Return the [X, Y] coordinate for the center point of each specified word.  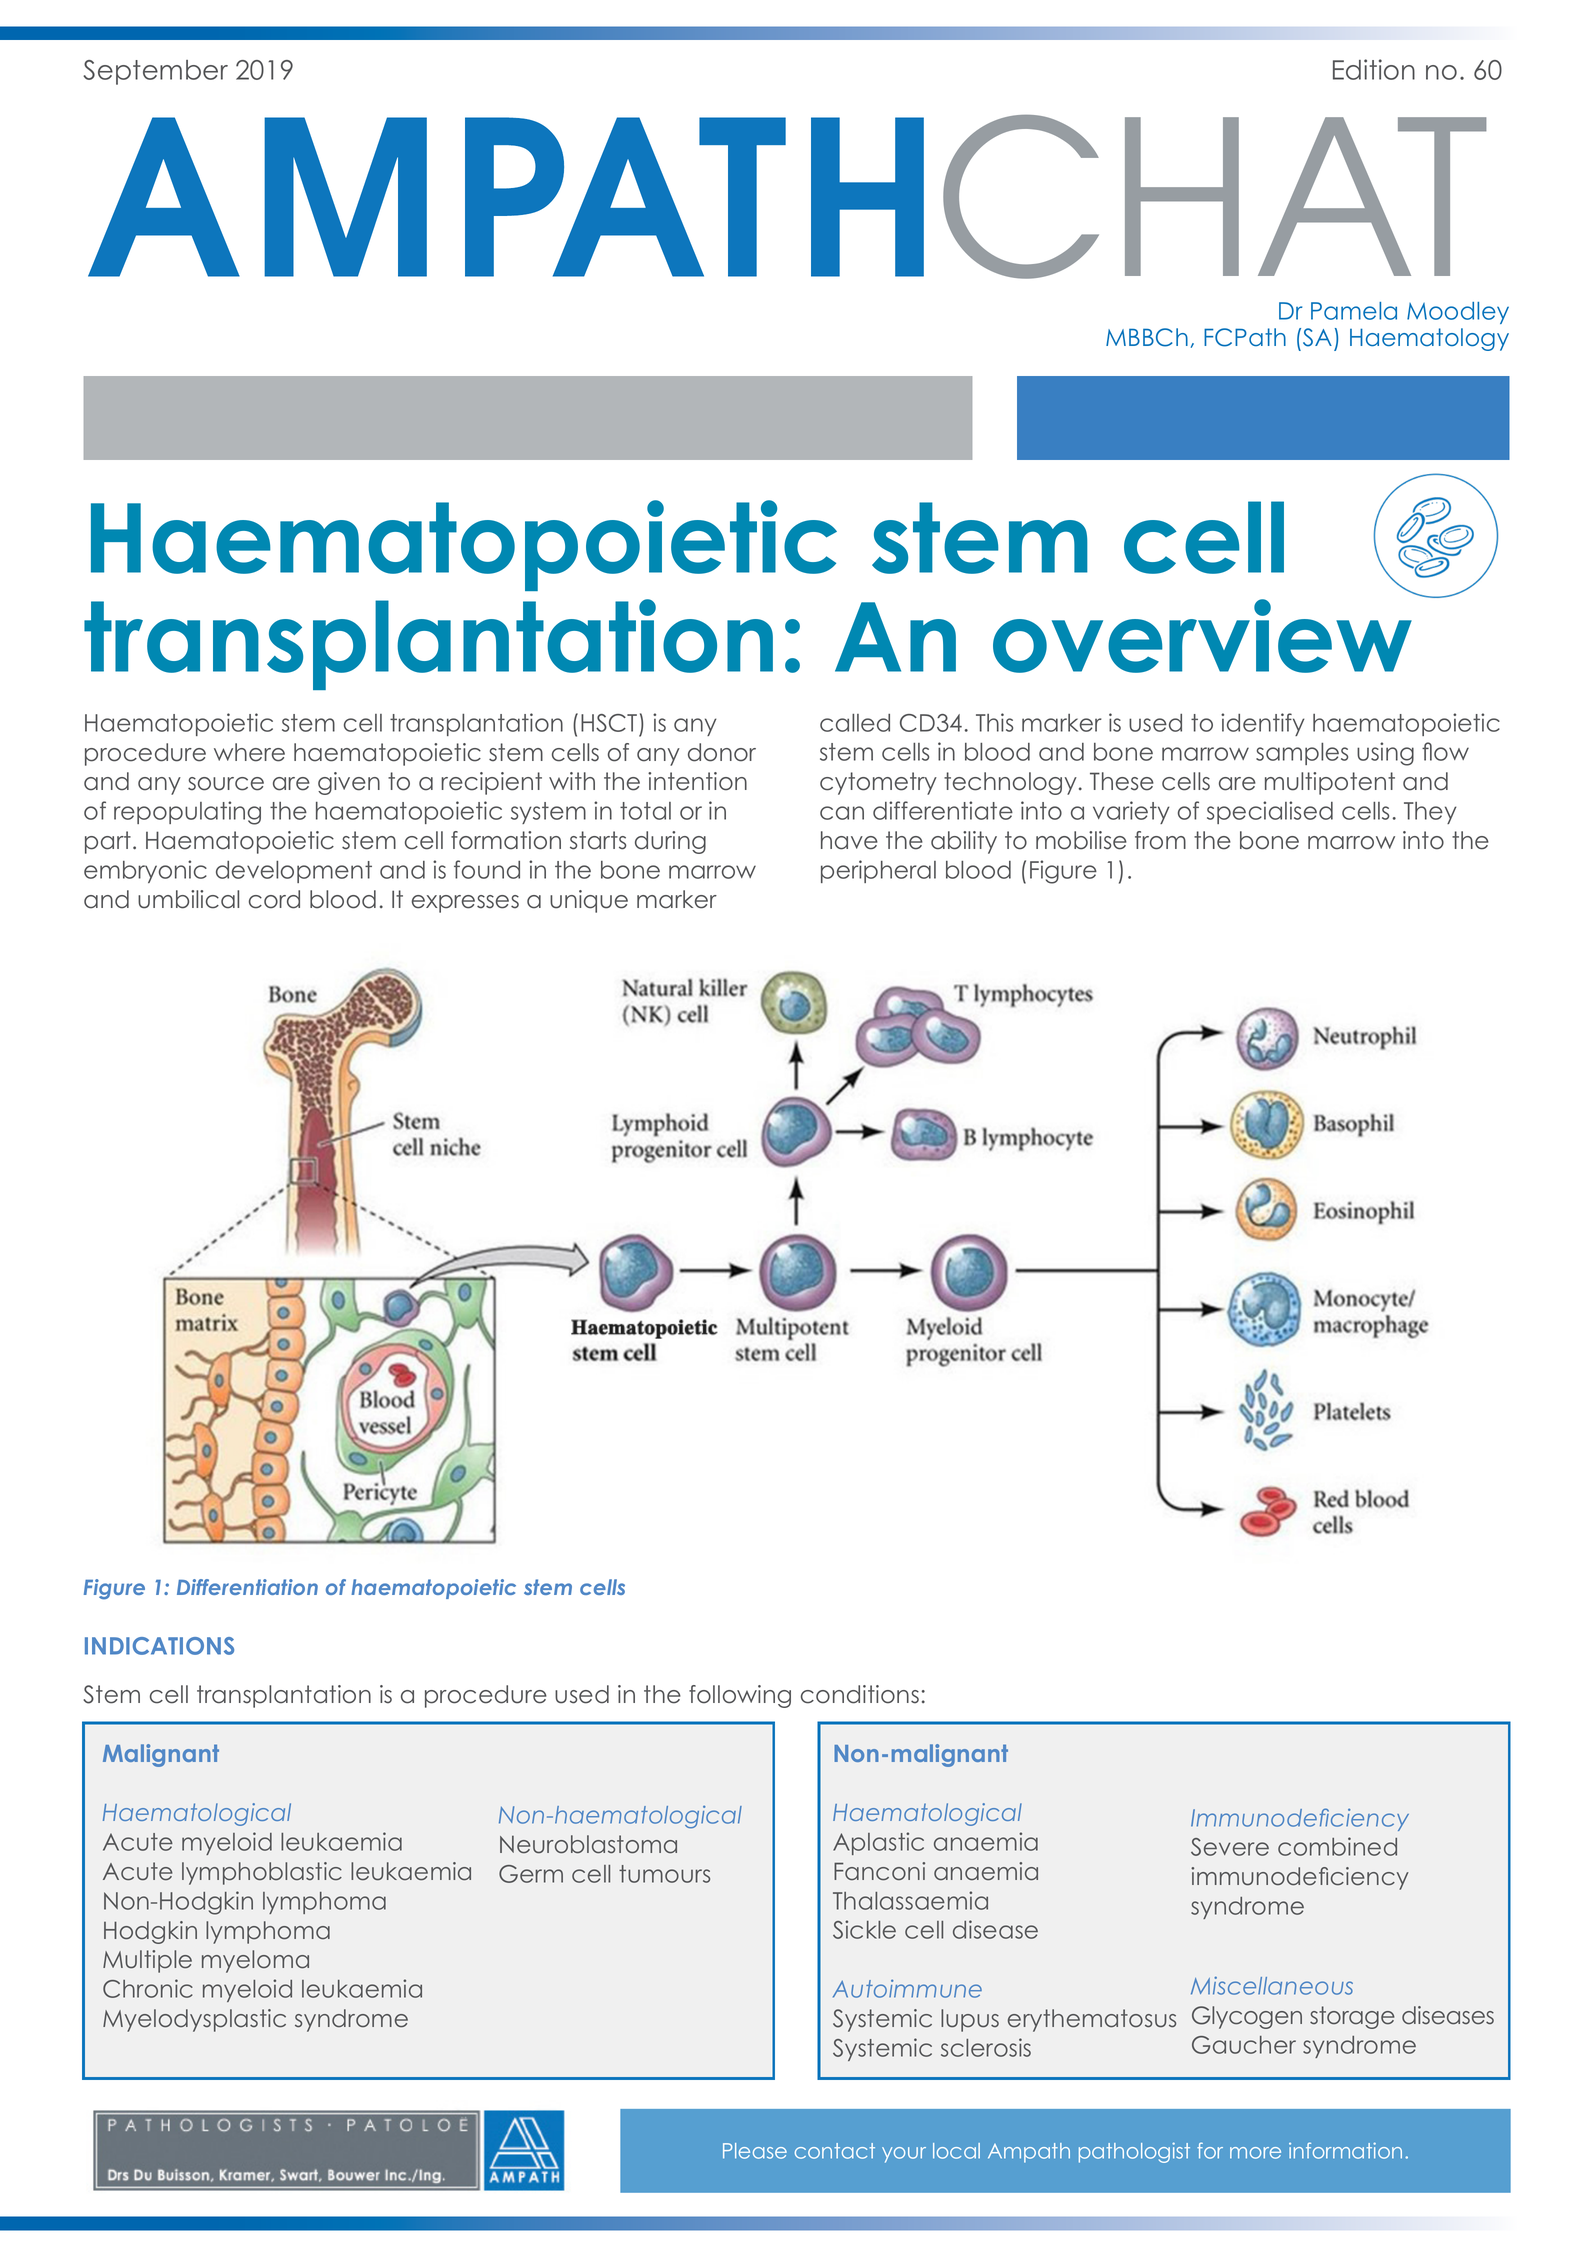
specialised [1270, 812]
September [155, 72]
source [226, 784]
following [740, 1696]
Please [755, 2151]
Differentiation [247, 1587]
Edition [1374, 69]
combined [1337, 1846]
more [1255, 2153]
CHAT [1215, 197]
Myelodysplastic [194, 2020]
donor [722, 752]
